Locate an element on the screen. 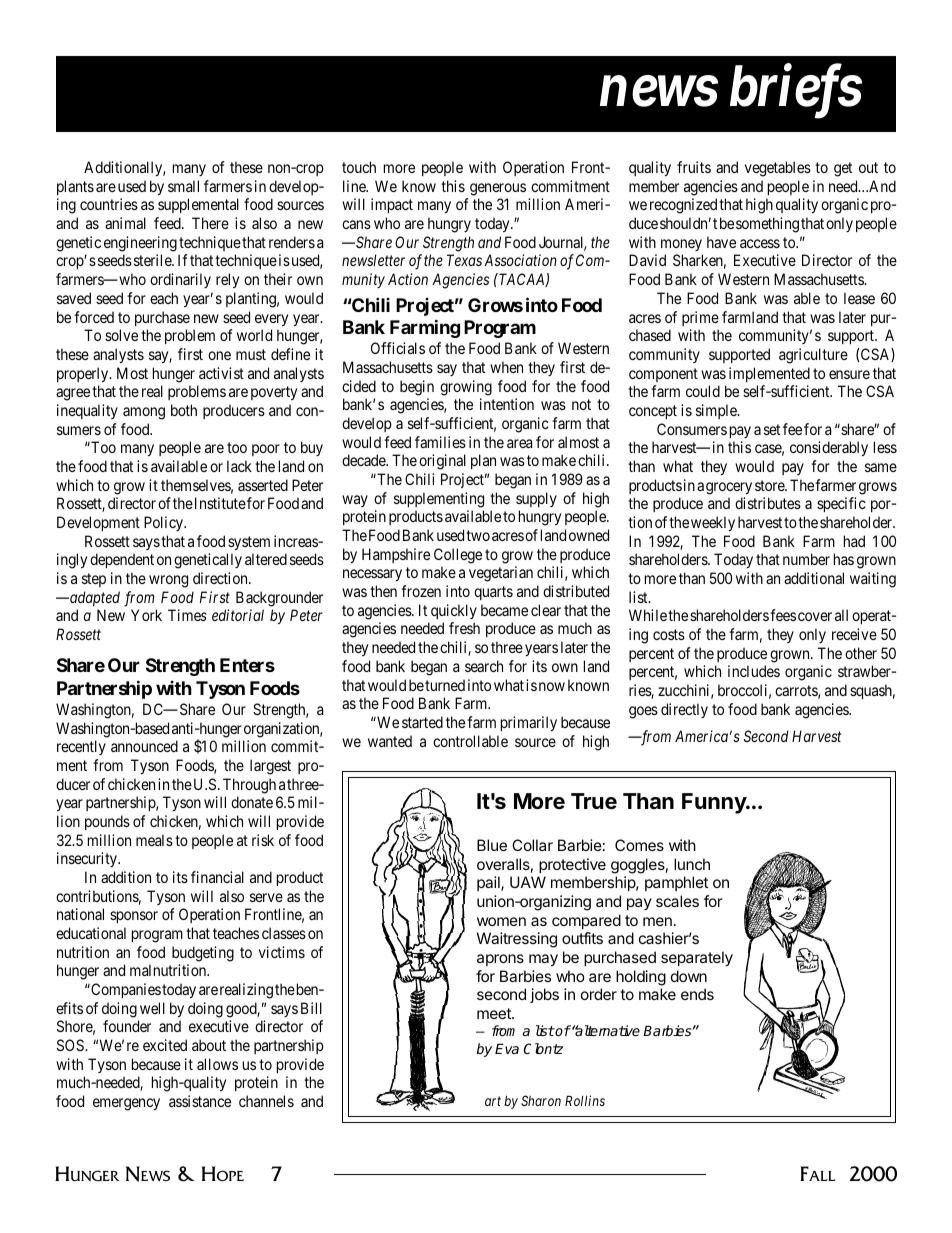  Blue is located at coordinates (492, 845).
